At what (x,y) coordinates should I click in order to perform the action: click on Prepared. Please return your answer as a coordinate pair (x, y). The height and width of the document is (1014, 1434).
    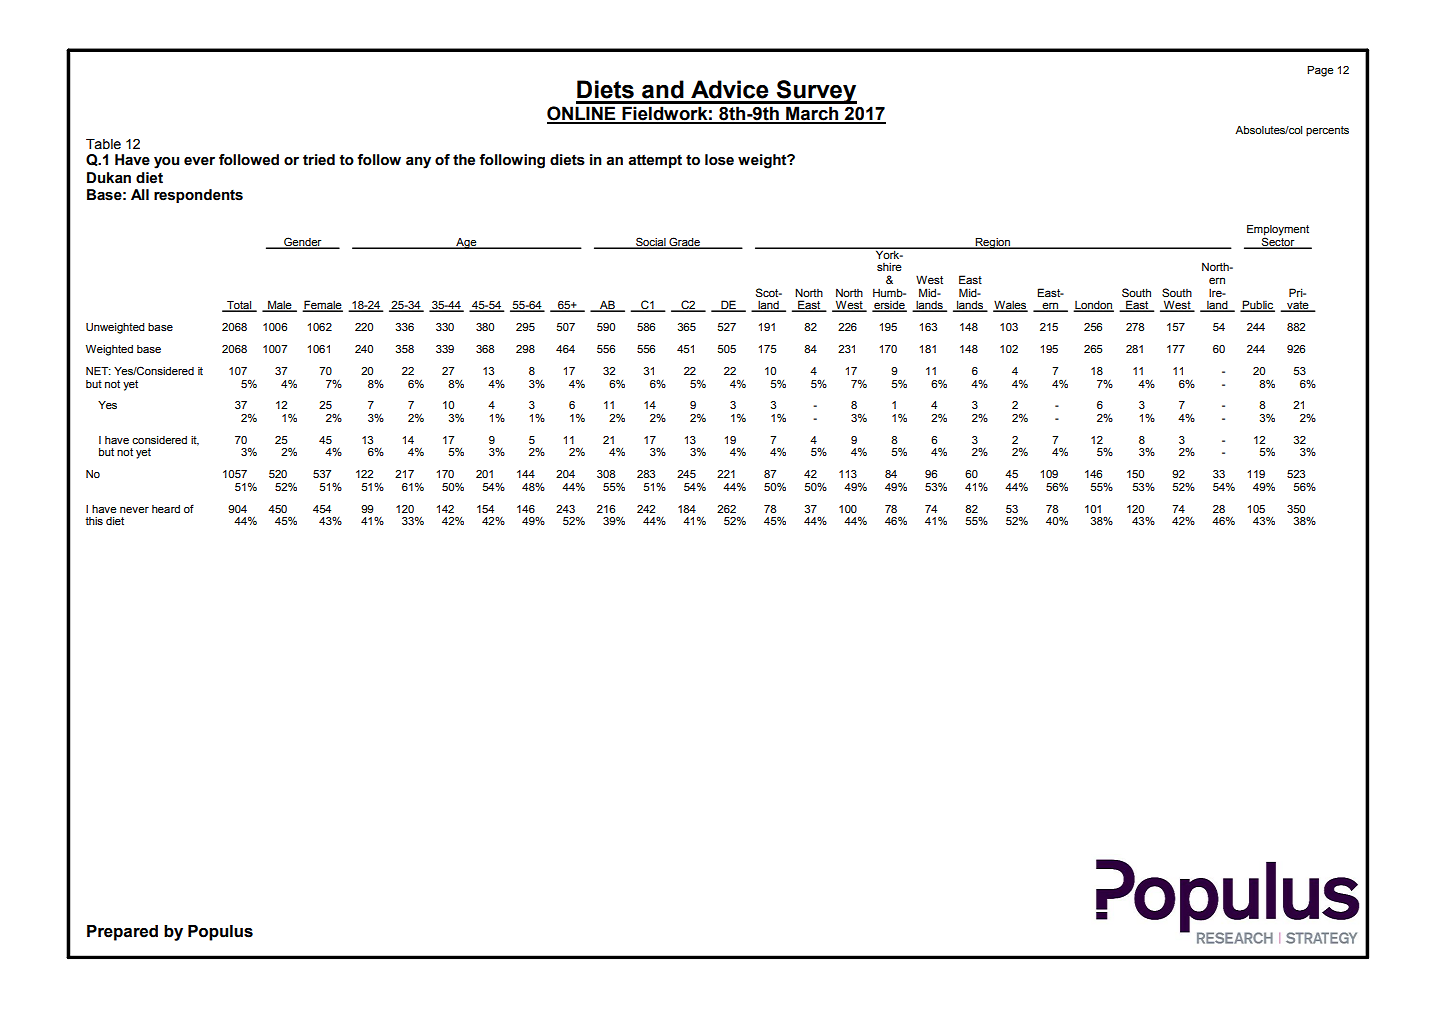
    Looking at the image, I should click on (122, 933).
